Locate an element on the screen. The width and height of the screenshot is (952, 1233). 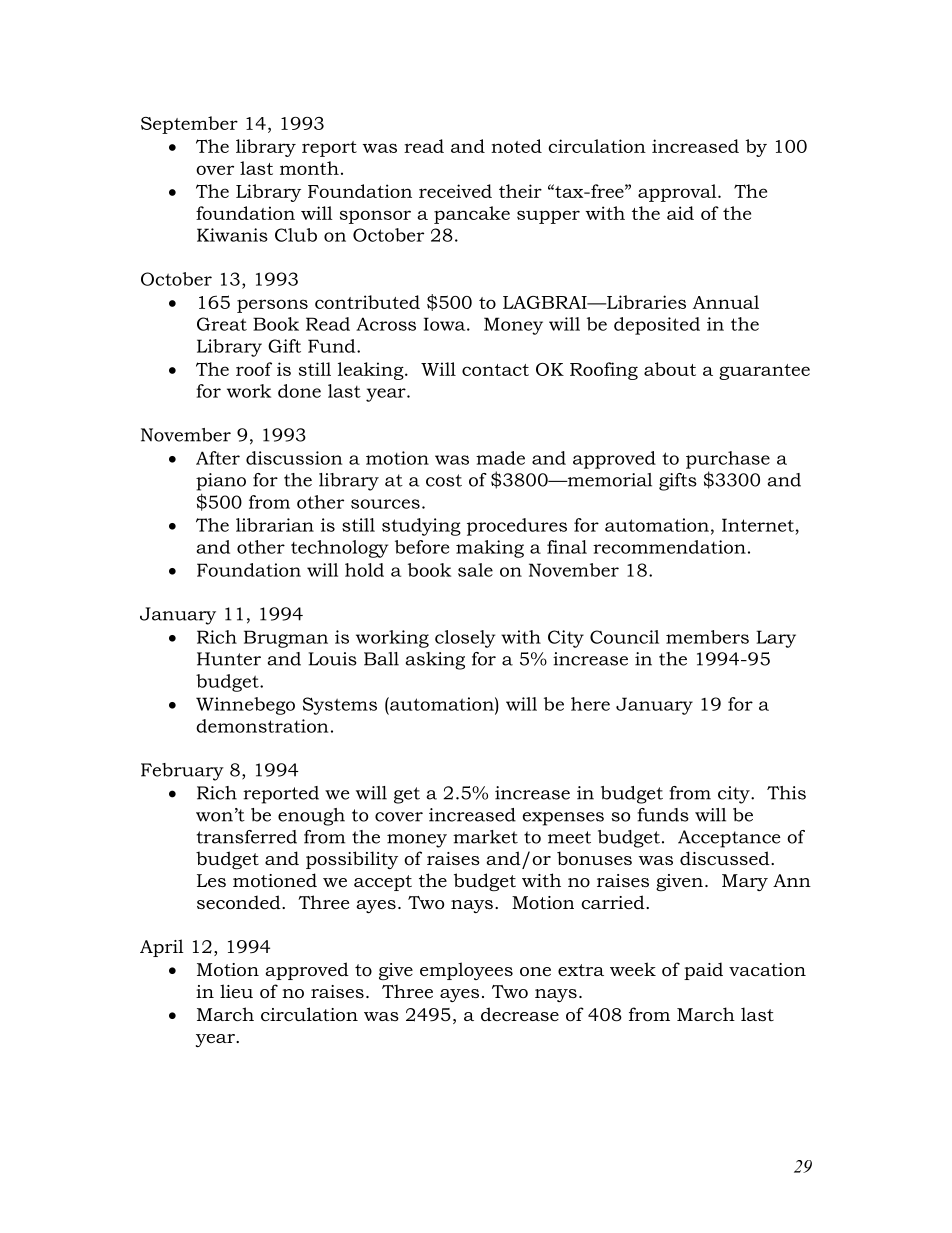
purchase is located at coordinates (728, 460).
